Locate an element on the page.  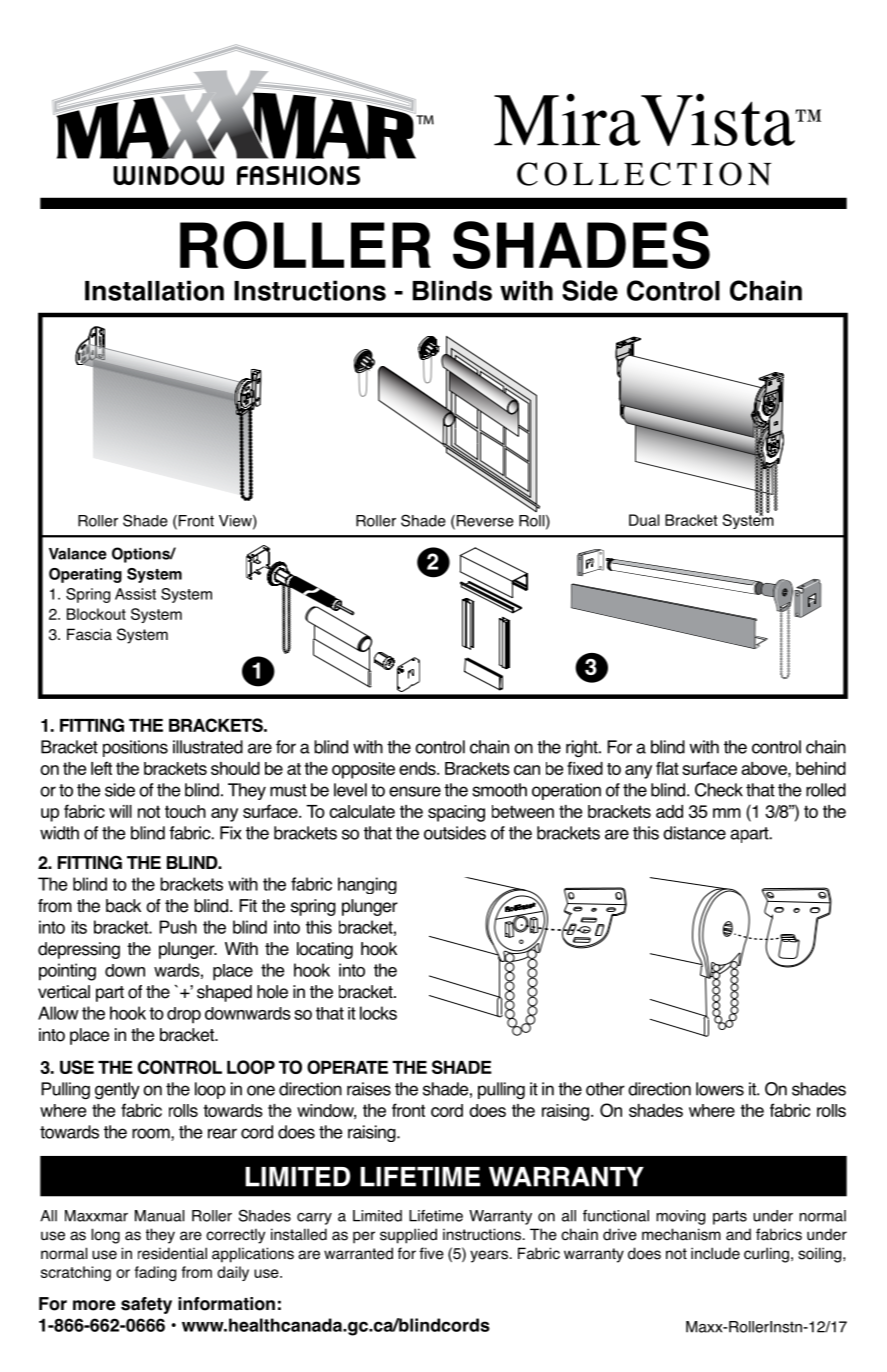
right is located at coordinates (583, 749).
